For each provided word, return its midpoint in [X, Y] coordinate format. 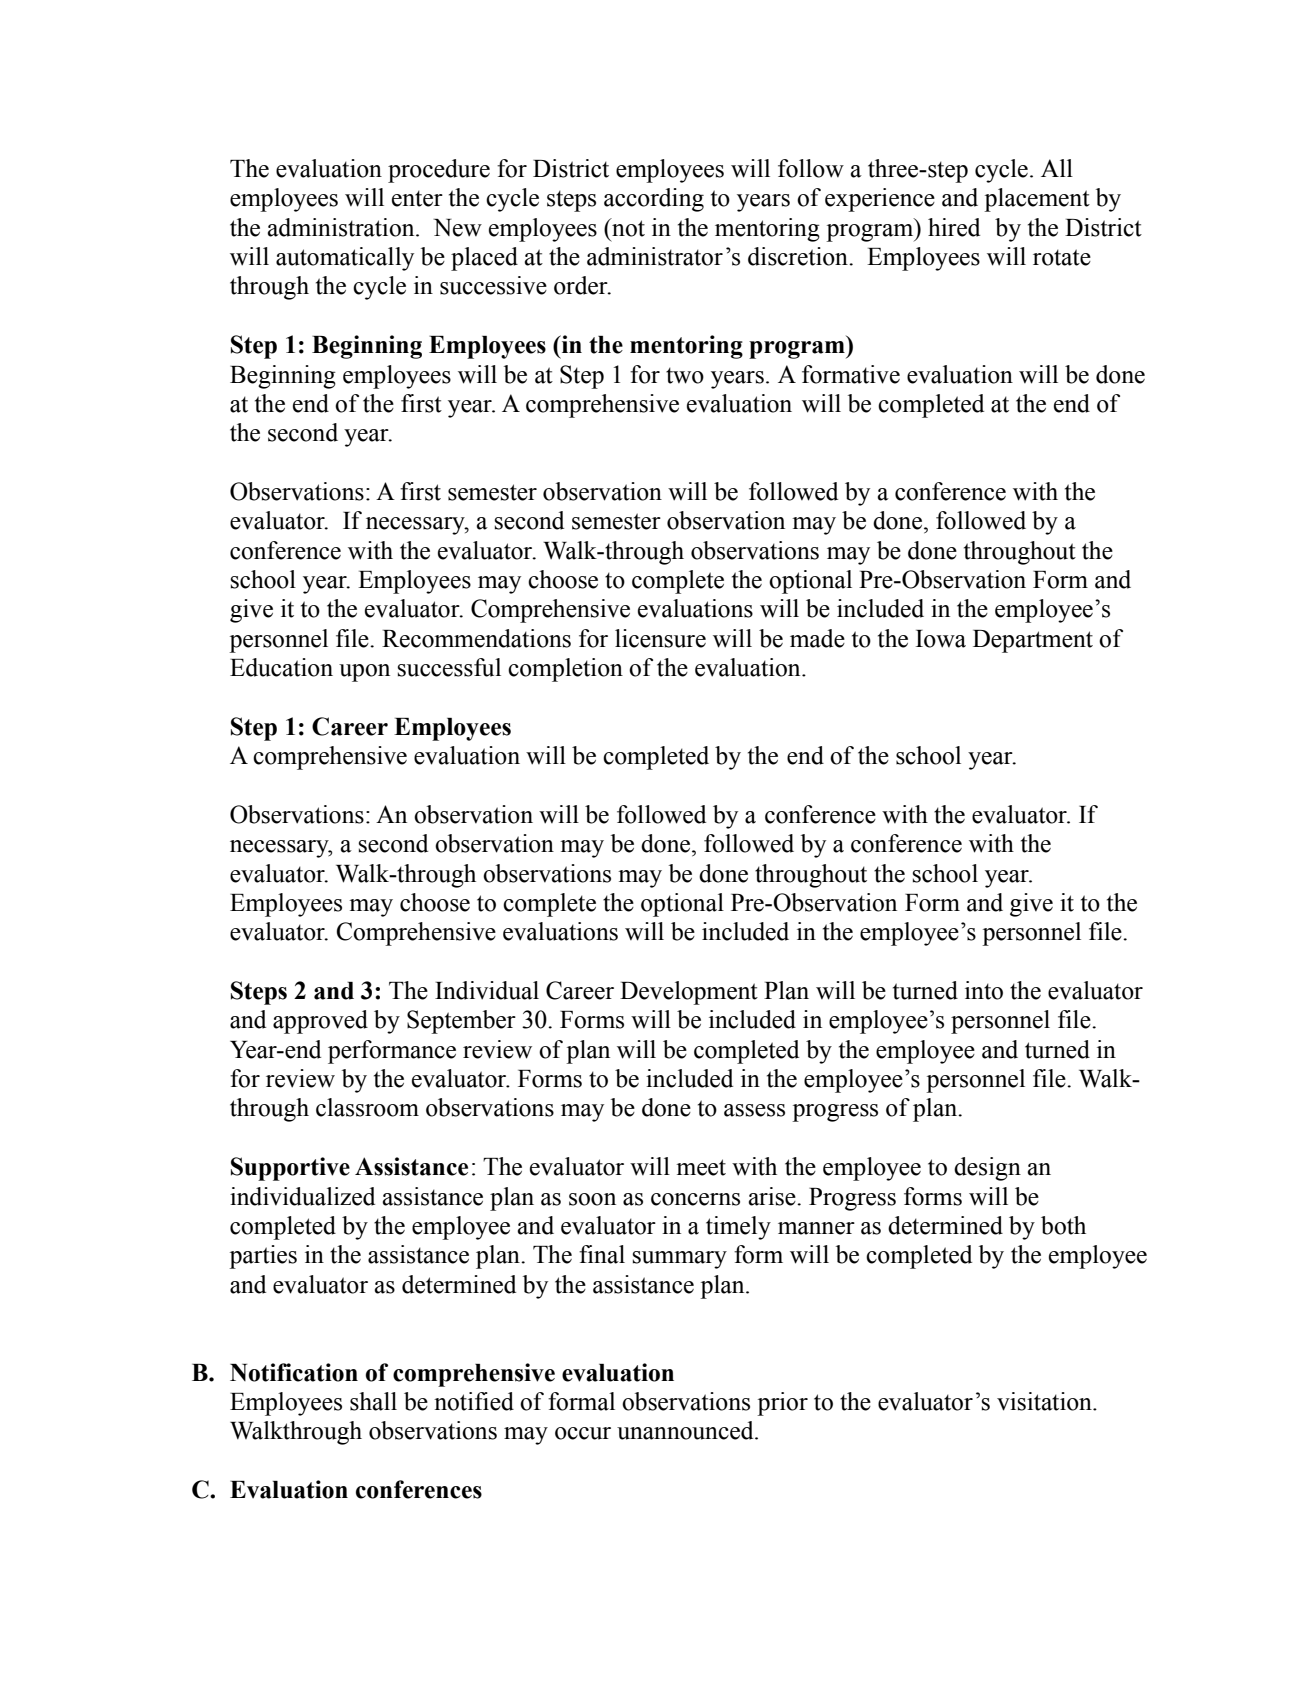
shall [373, 1401]
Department [1033, 641]
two [685, 375]
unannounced [686, 1430]
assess [754, 1110]
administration [342, 227]
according [654, 200]
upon [364, 673]
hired [954, 227]
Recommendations [476, 638]
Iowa [941, 639]
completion [565, 670]
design [987, 1169]
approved [320, 1022]
